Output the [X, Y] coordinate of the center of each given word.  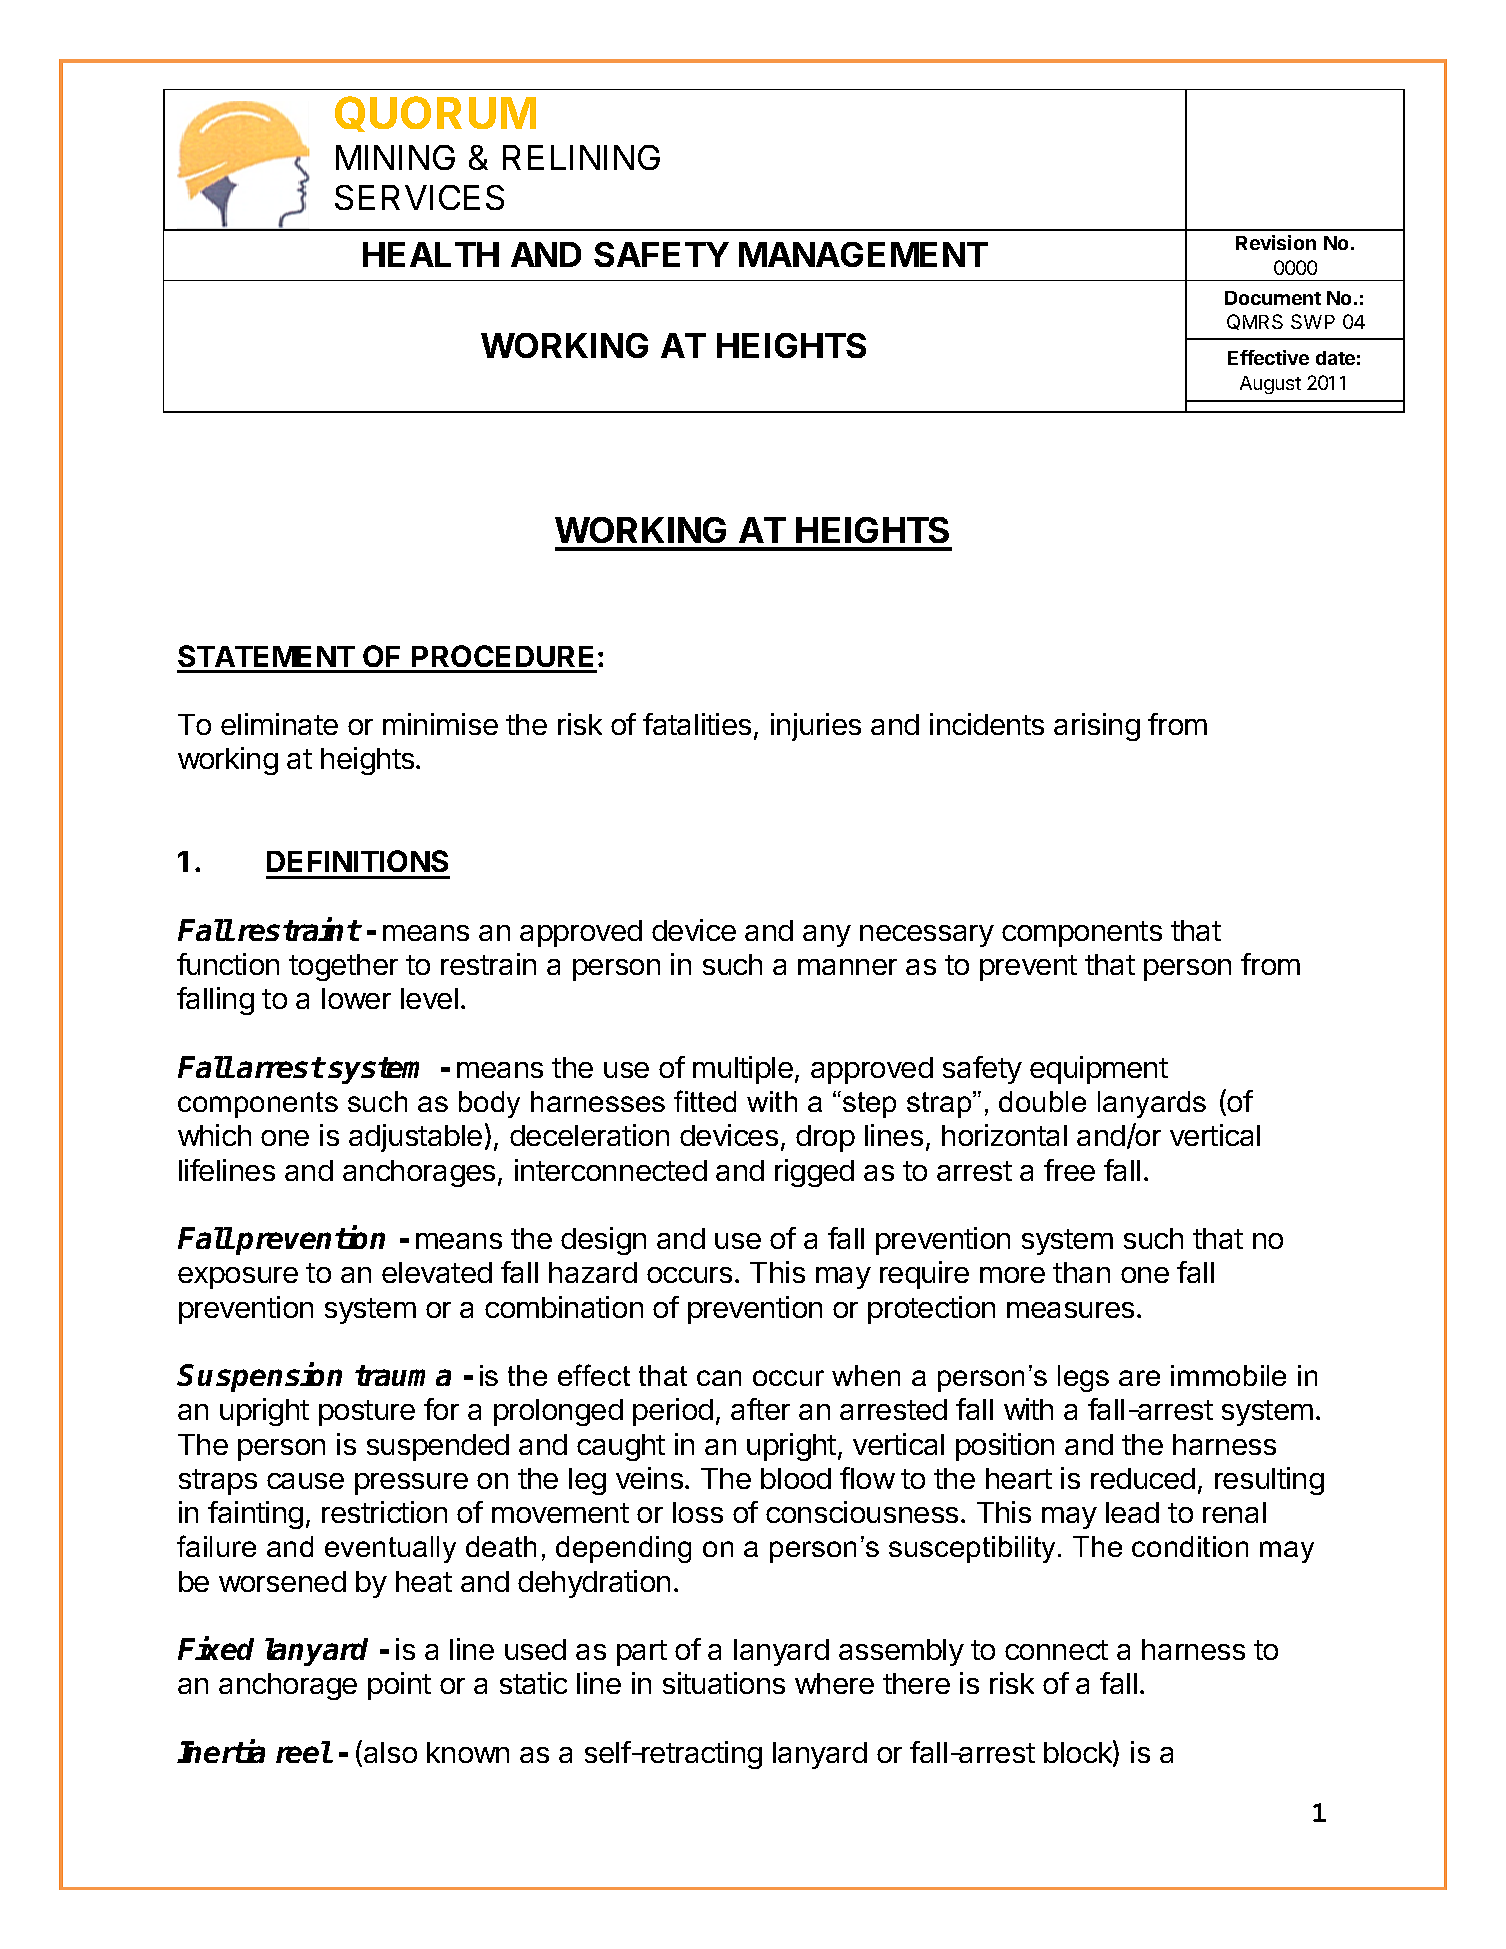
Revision [1276, 242]
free [1069, 1170]
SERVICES [419, 197]
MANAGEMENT [863, 254]
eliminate [279, 724]
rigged [814, 1173]
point [399, 1686]
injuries [816, 727]
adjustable [415, 1138]
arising [1097, 727]
